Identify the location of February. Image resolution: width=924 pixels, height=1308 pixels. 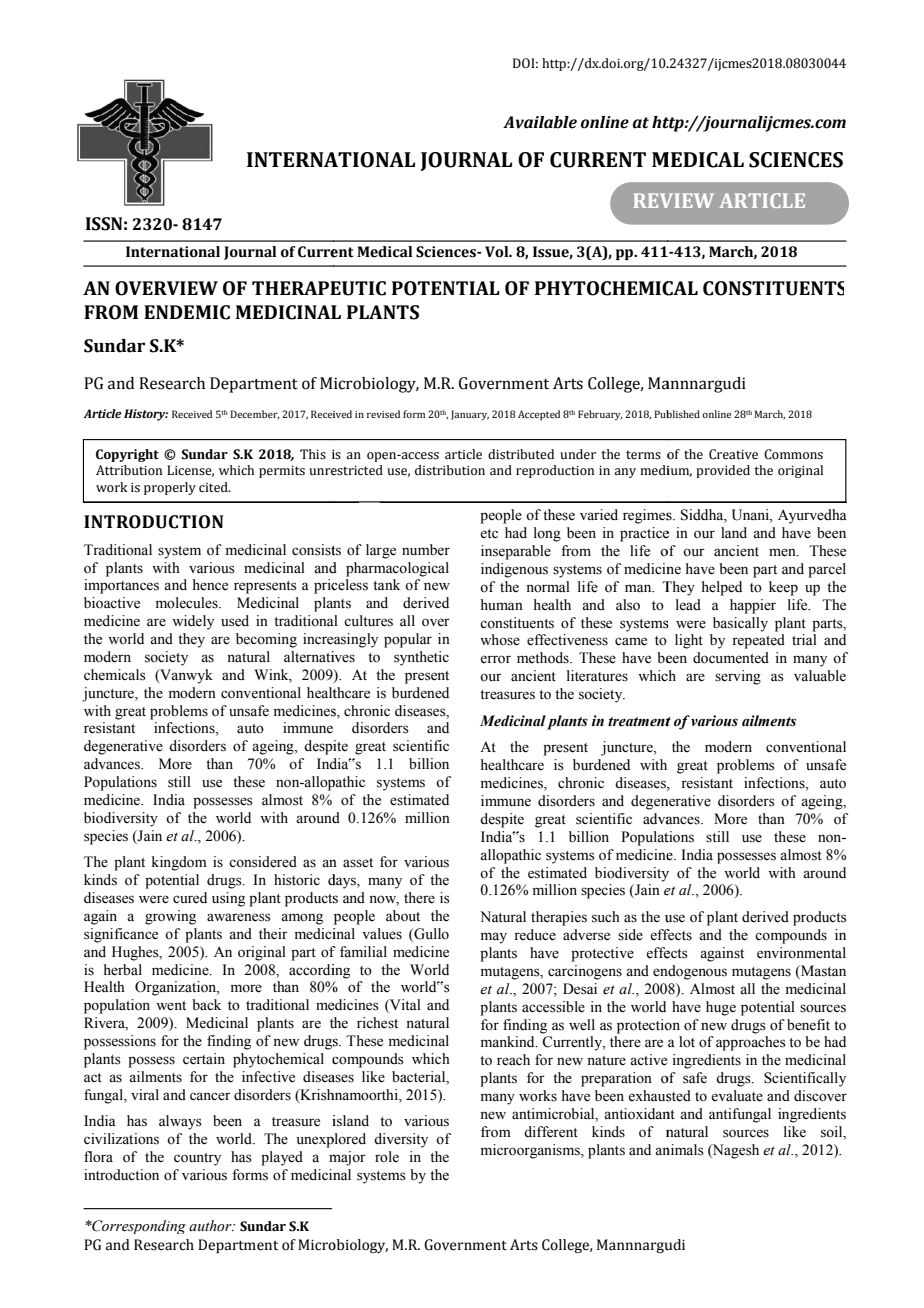
(600, 415).
